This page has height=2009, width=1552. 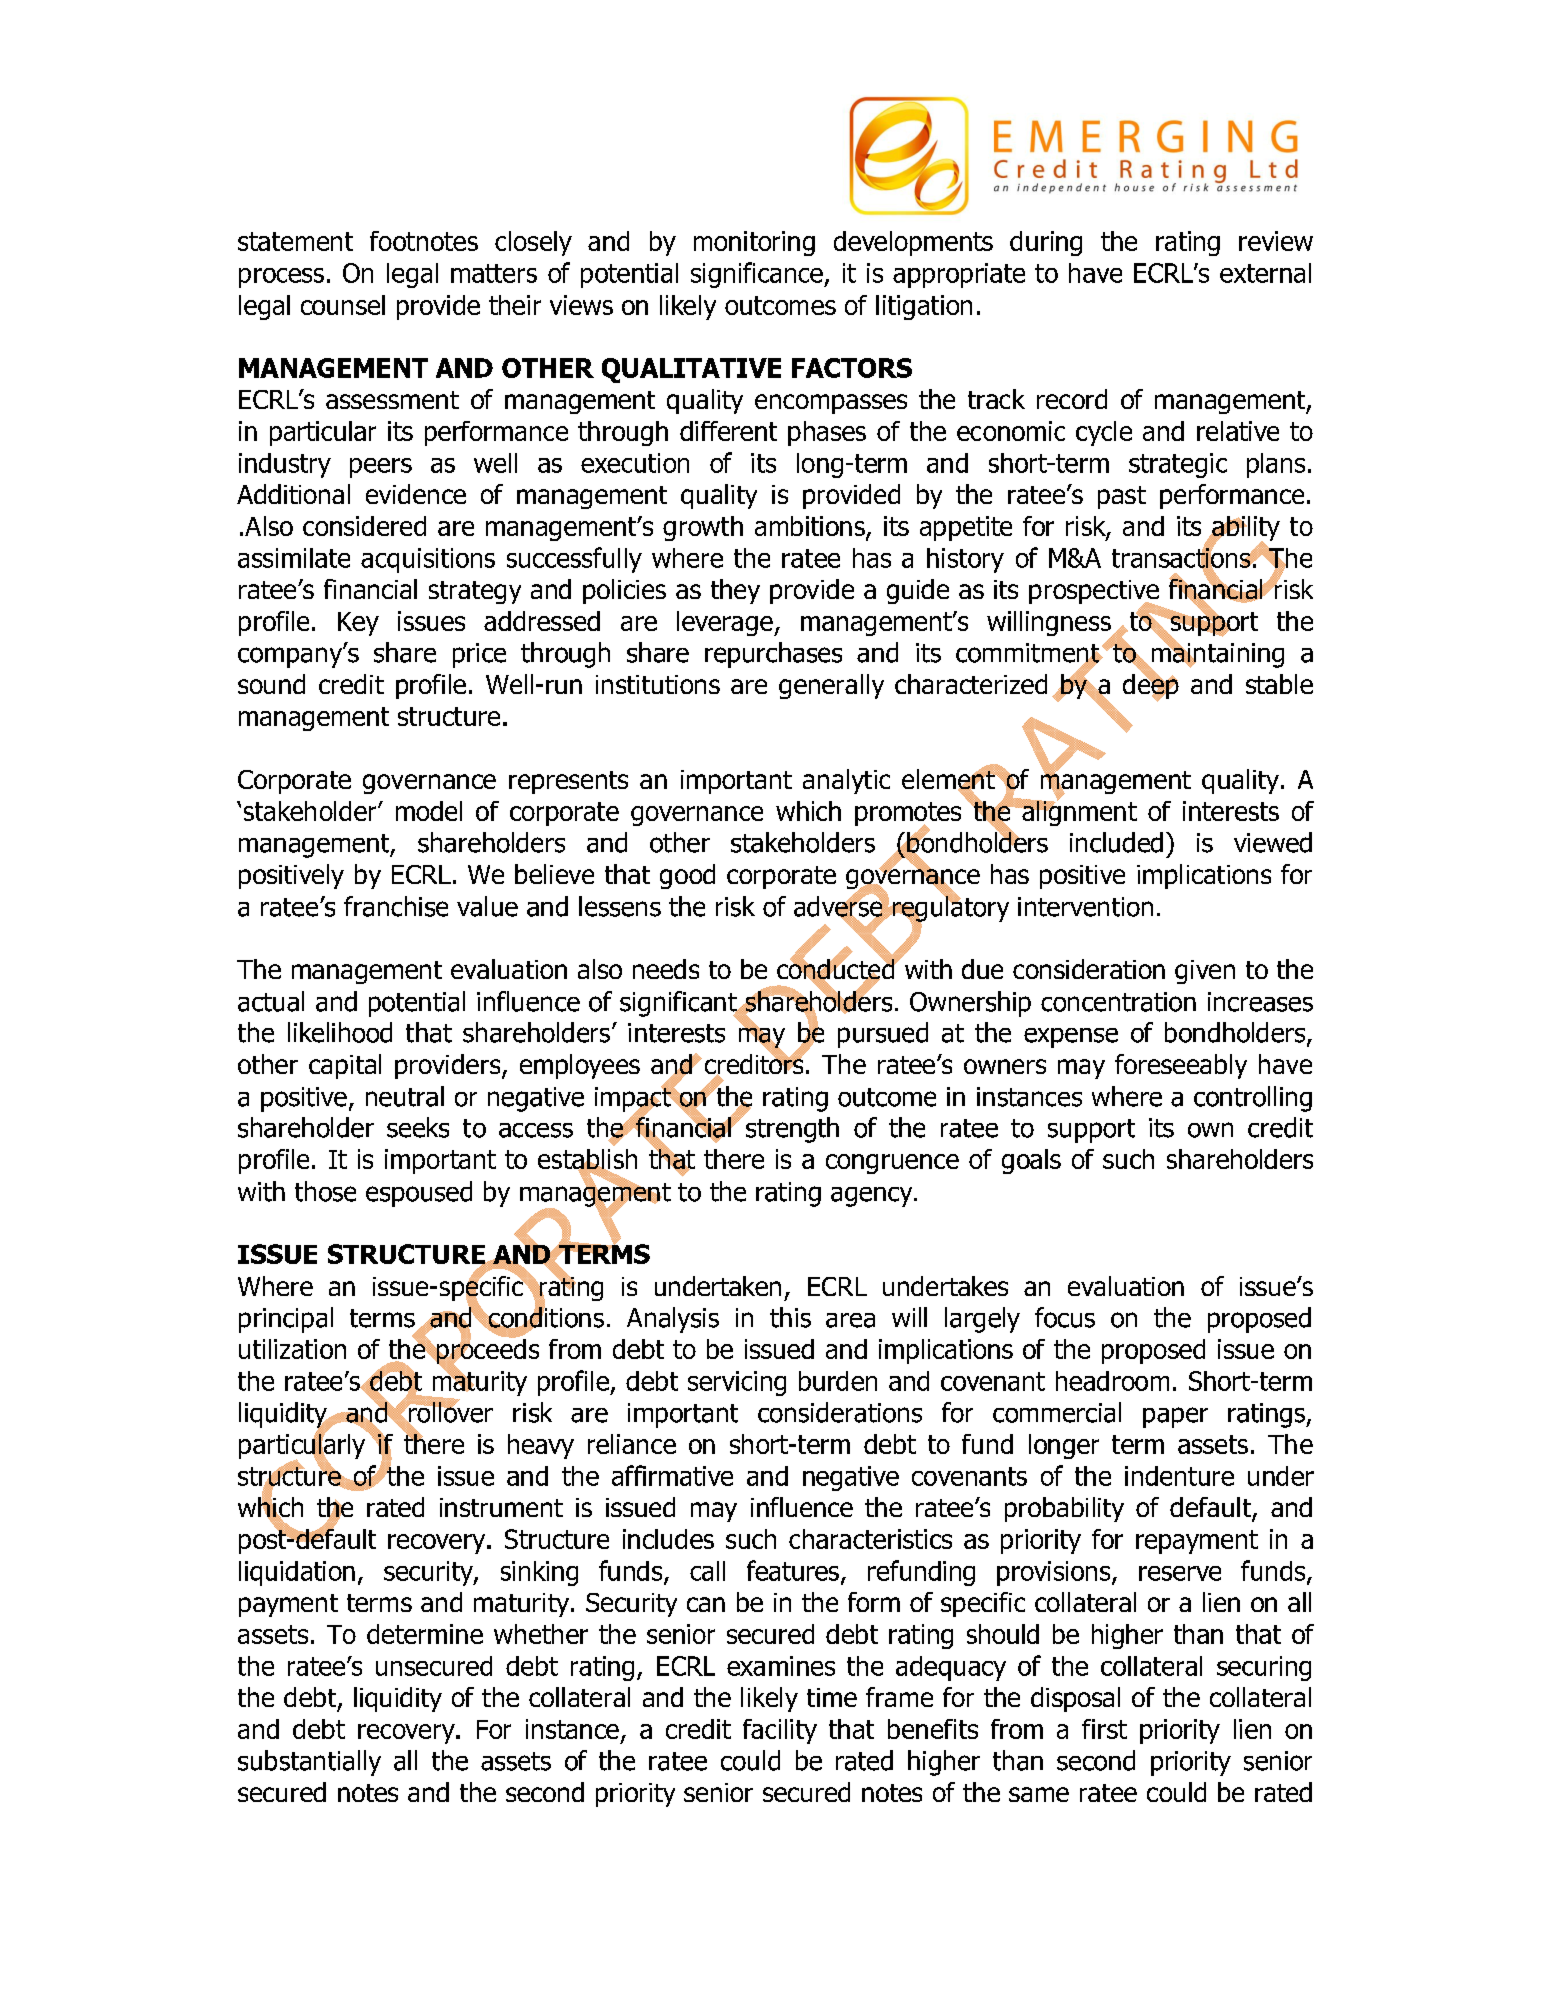 I want to click on utilization, so click(x=292, y=1349).
